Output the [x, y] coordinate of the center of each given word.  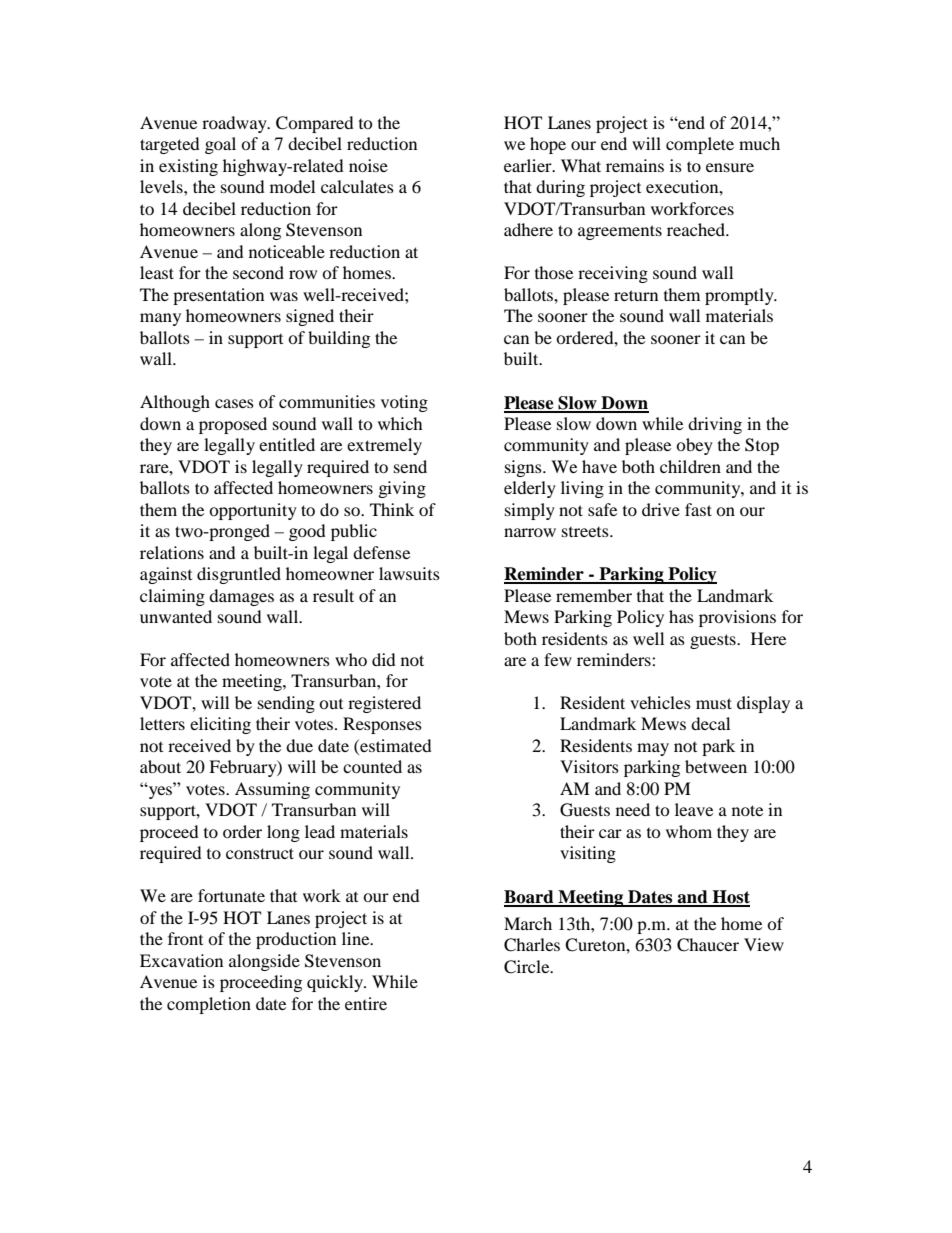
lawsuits [409, 573]
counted [372, 766]
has [681, 616]
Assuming [272, 790]
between [716, 766]
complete [700, 145]
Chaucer [708, 945]
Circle [528, 967]
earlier [529, 165]
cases [234, 403]
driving [715, 425]
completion [209, 1005]
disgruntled [239, 575]
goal [220, 145]
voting [404, 403]
